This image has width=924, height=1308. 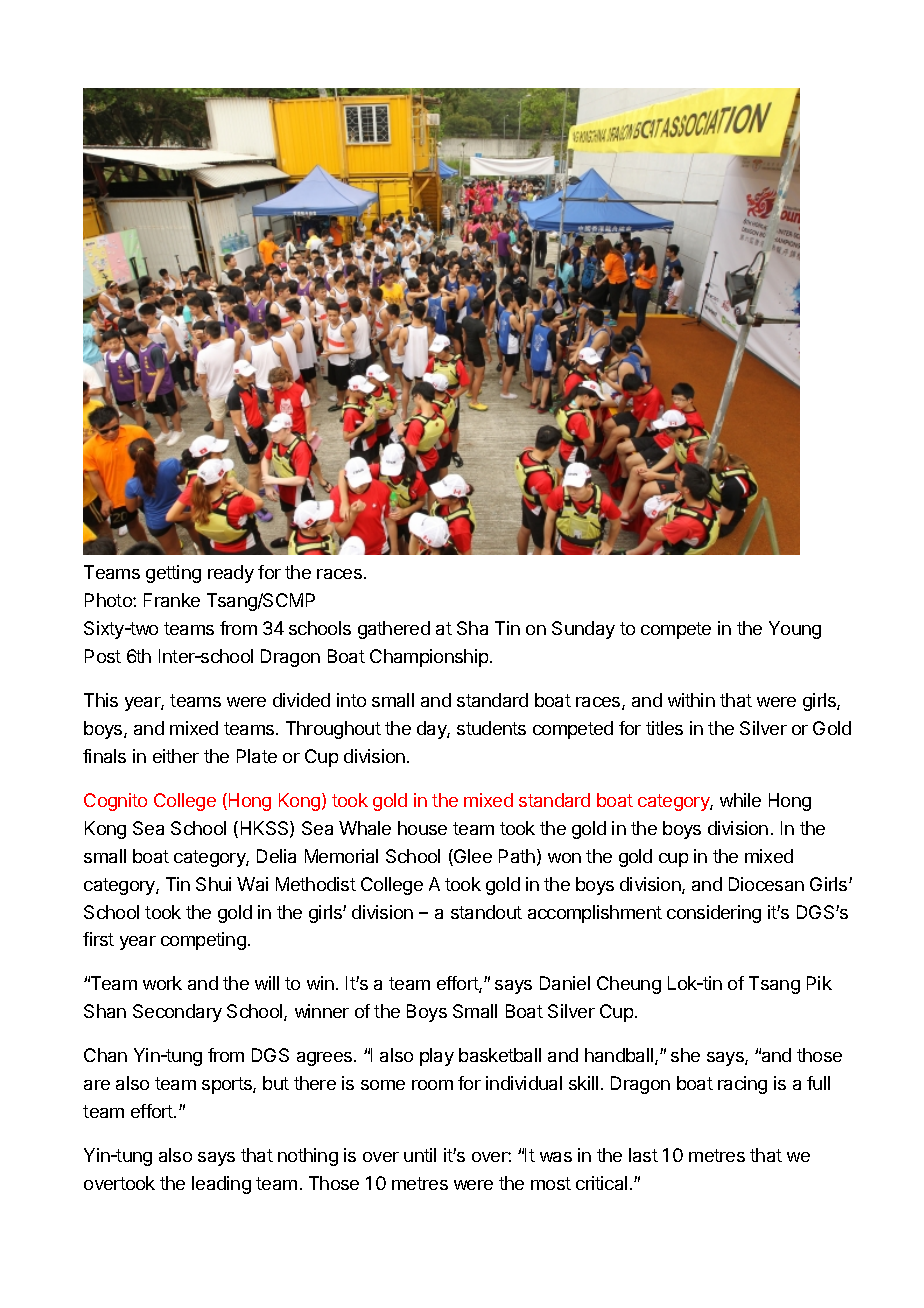 I want to click on while, so click(x=740, y=800).
